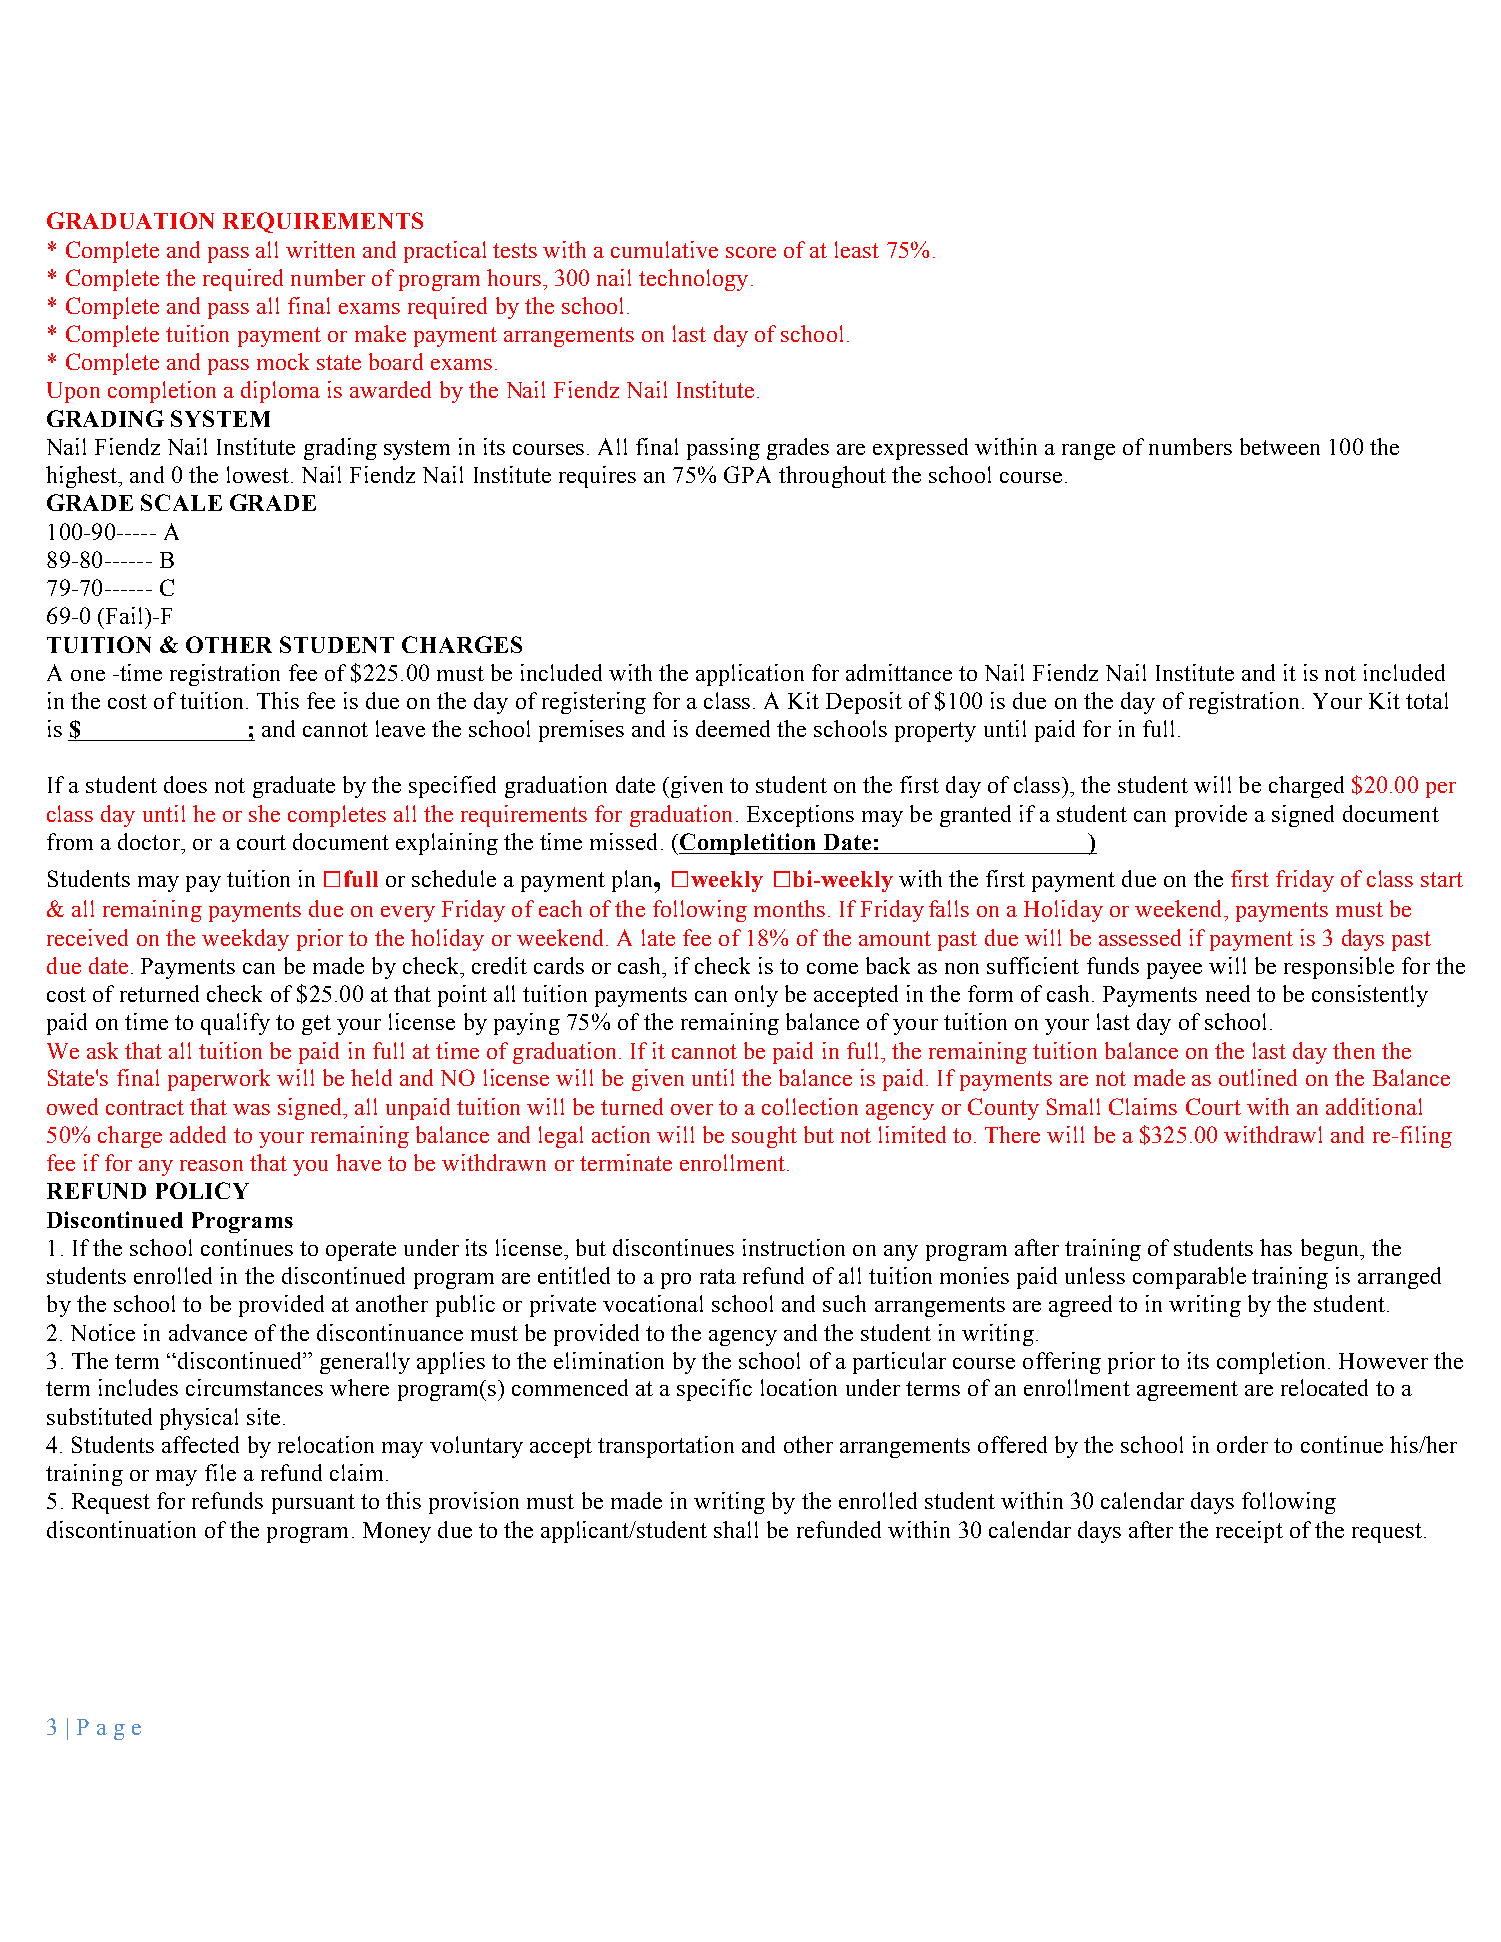 The height and width of the screenshot is (1942, 1501). What do you see at coordinates (789, 908) in the screenshot?
I see `months` at bounding box center [789, 908].
